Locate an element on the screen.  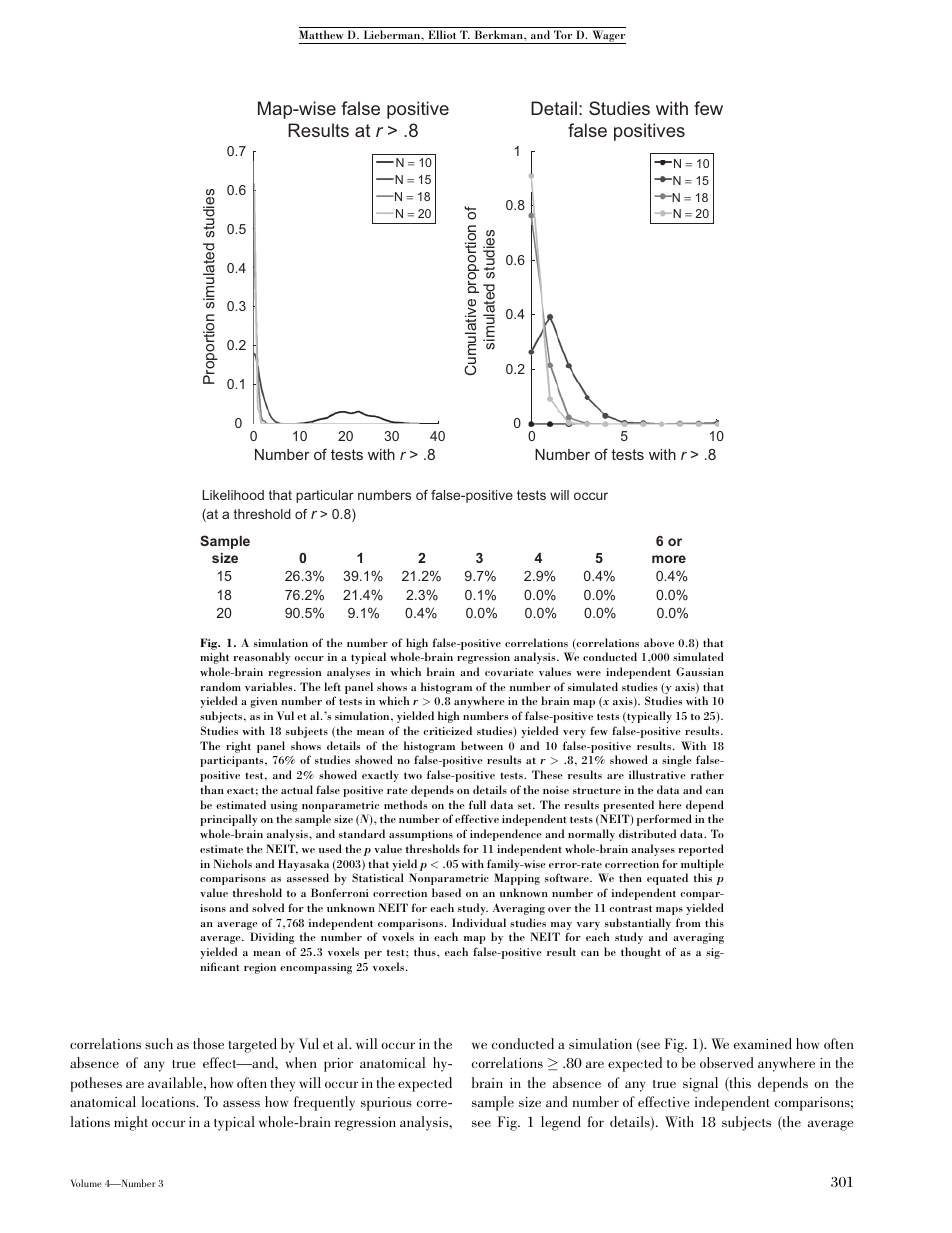
Wager is located at coordinates (608, 37).
